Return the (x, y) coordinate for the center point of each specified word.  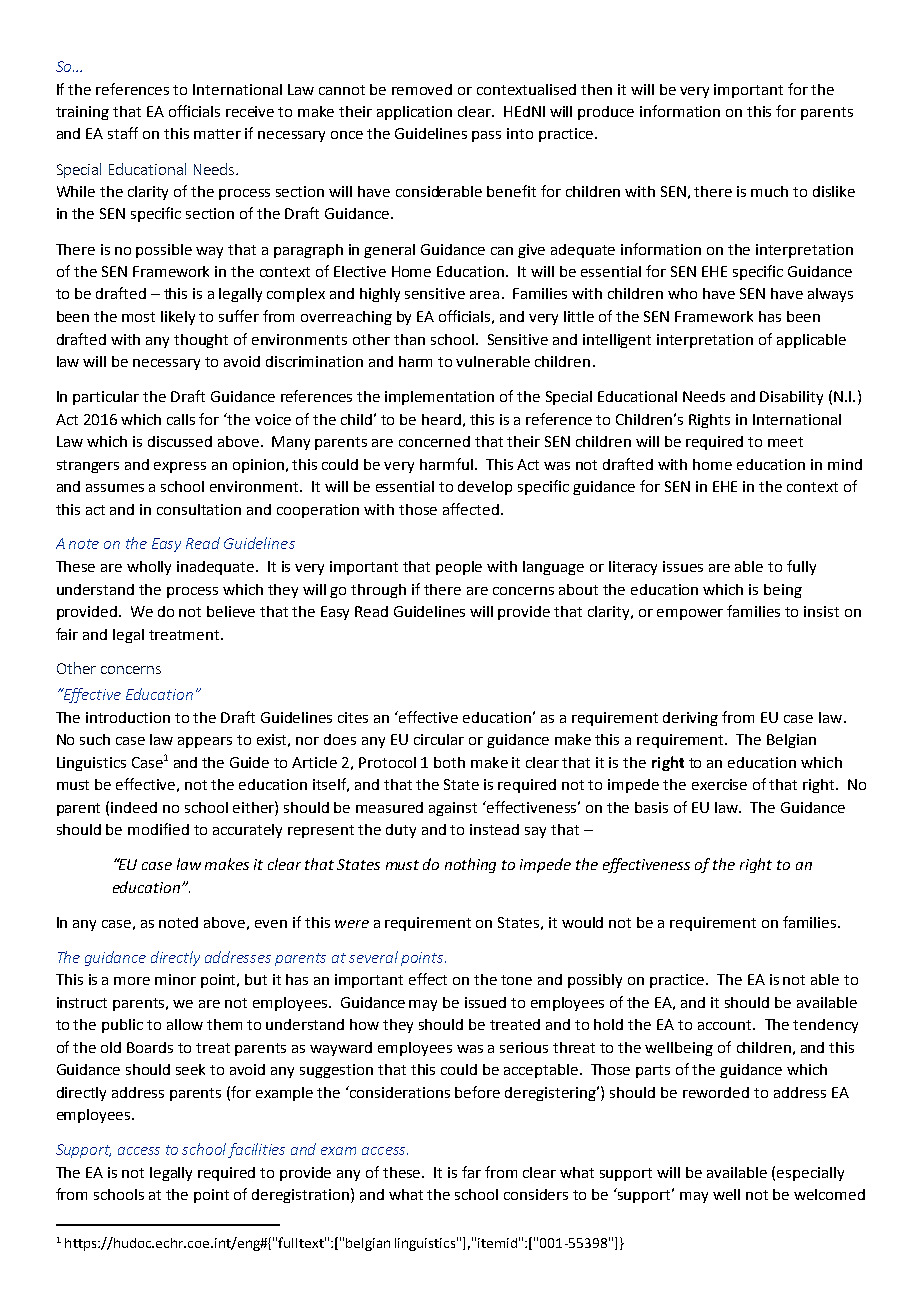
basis (651, 807)
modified (158, 829)
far (471, 1172)
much (769, 191)
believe (231, 611)
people (459, 568)
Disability (791, 398)
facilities (256, 1150)
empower (690, 614)
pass (486, 136)
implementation (439, 398)
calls (181, 419)
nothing (470, 865)
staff (123, 133)
